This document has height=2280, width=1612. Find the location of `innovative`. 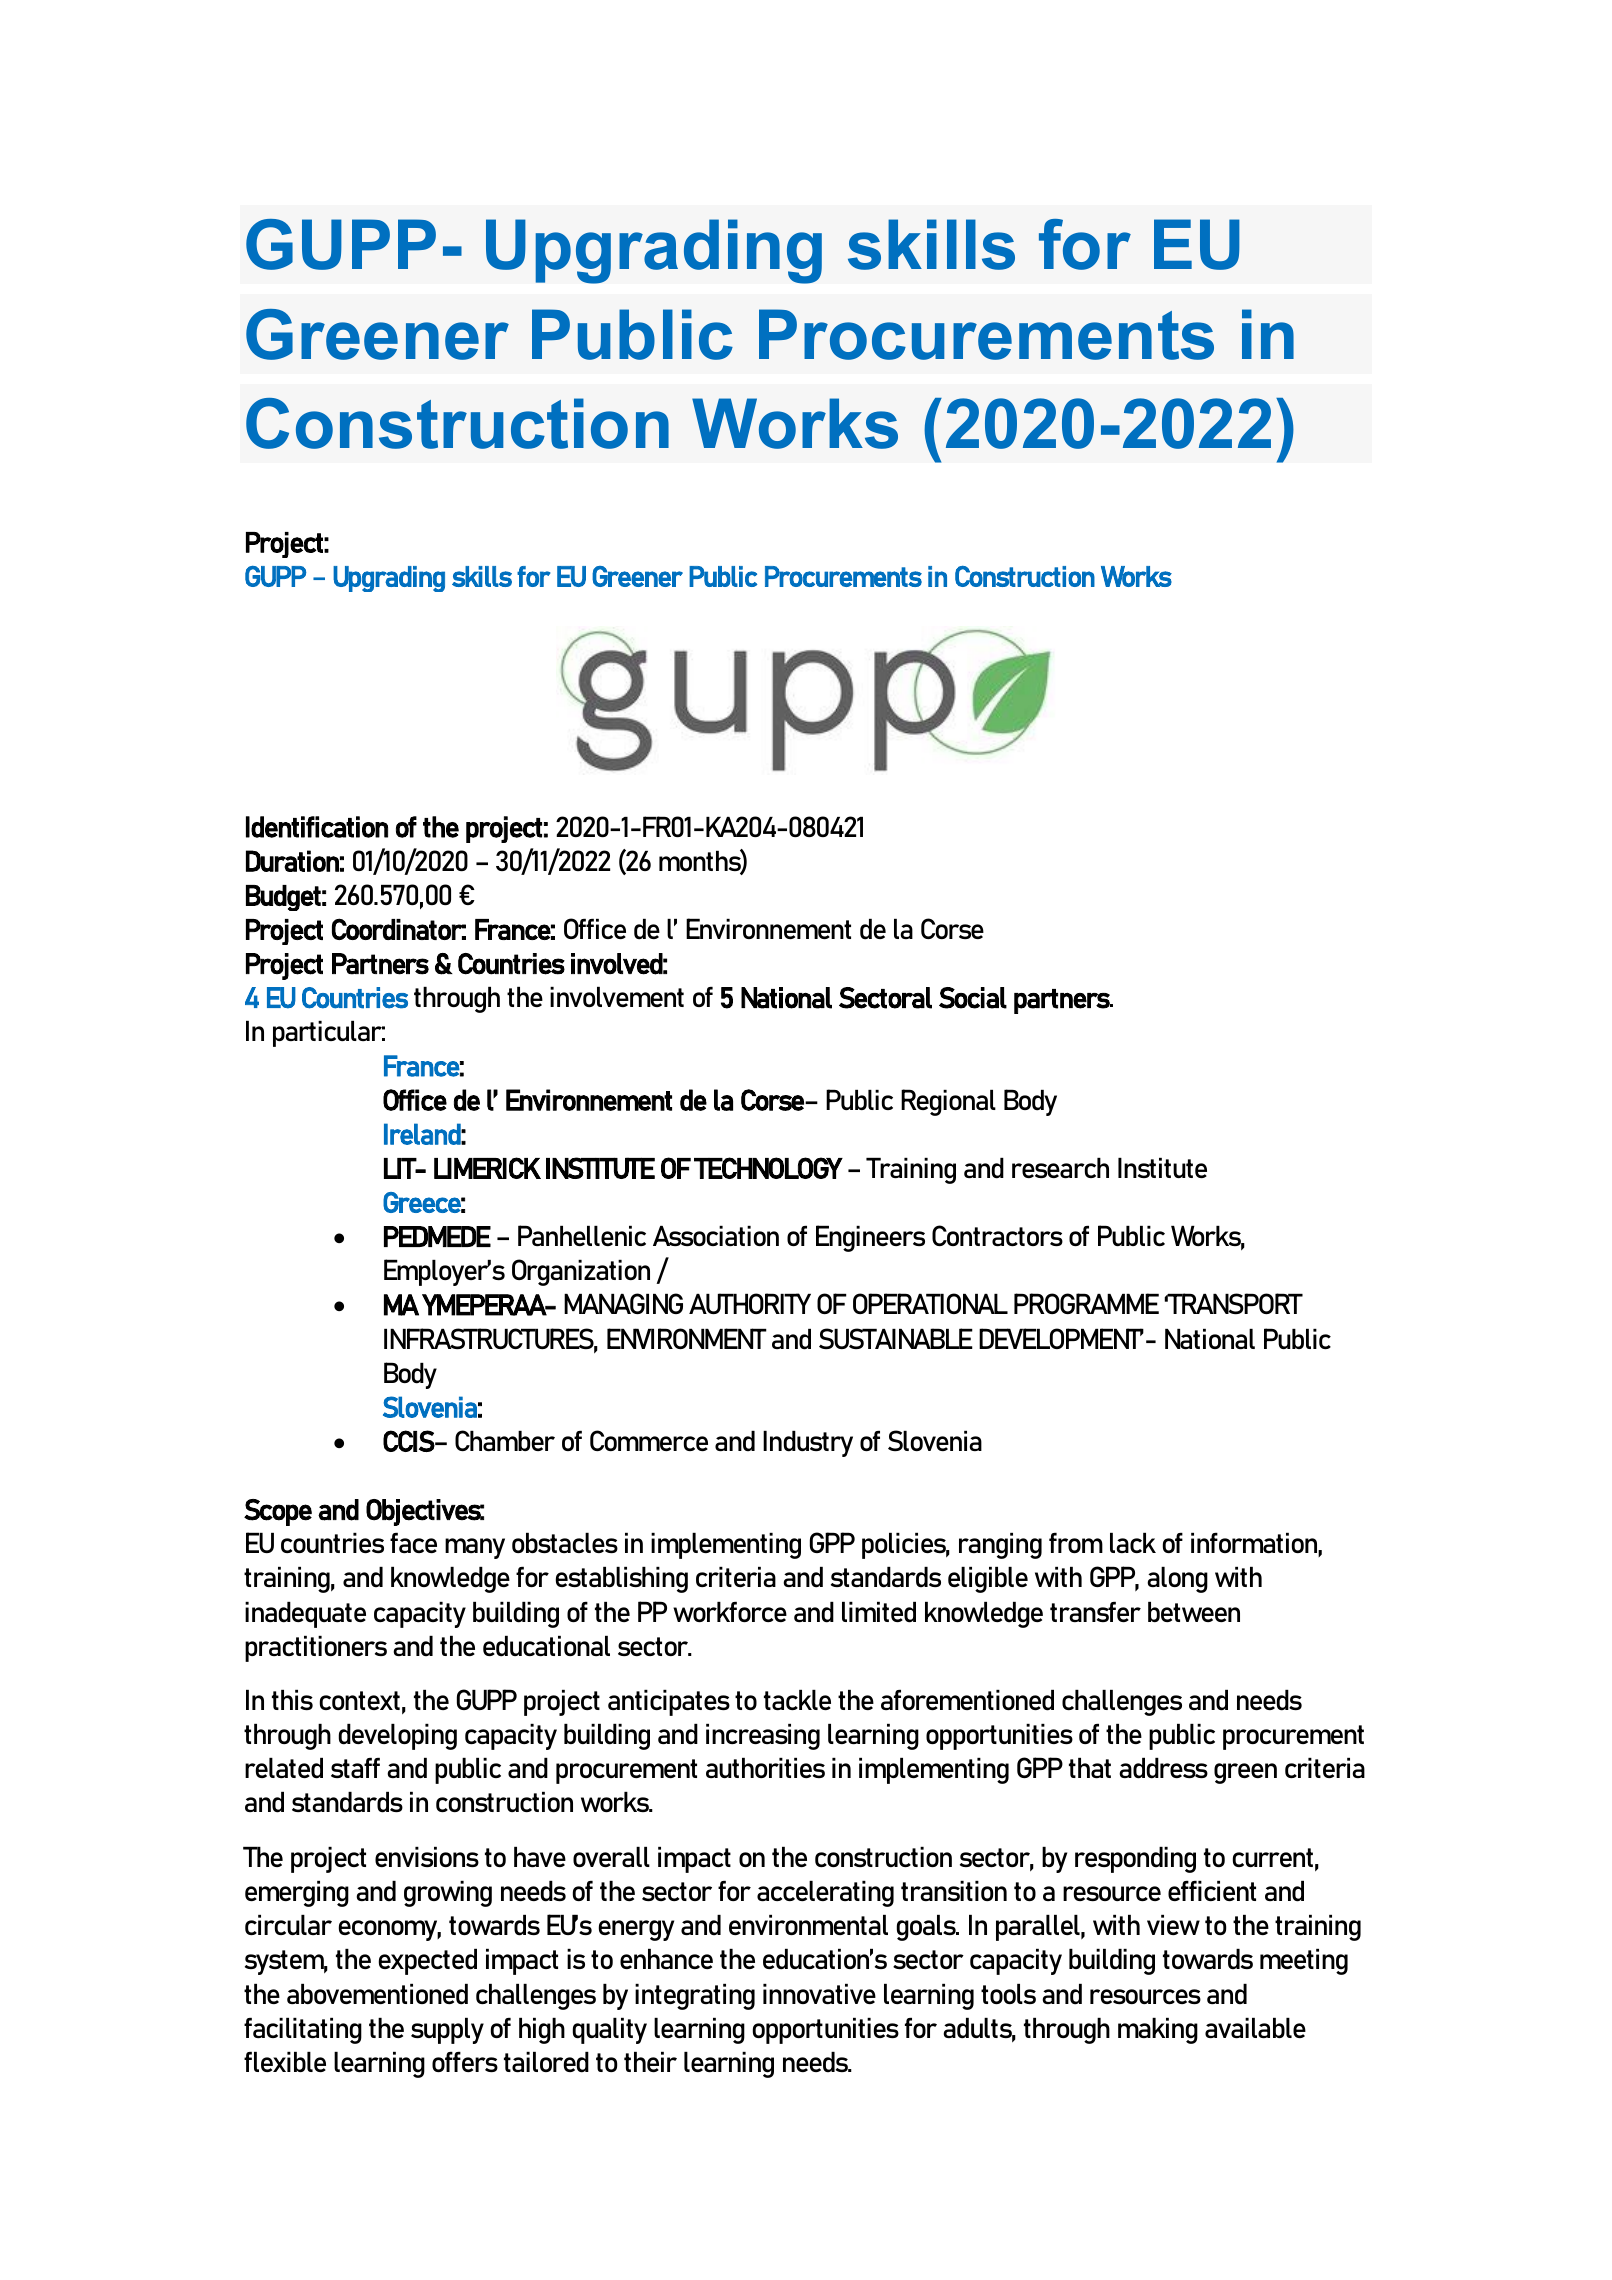

innovative is located at coordinates (819, 1994).
